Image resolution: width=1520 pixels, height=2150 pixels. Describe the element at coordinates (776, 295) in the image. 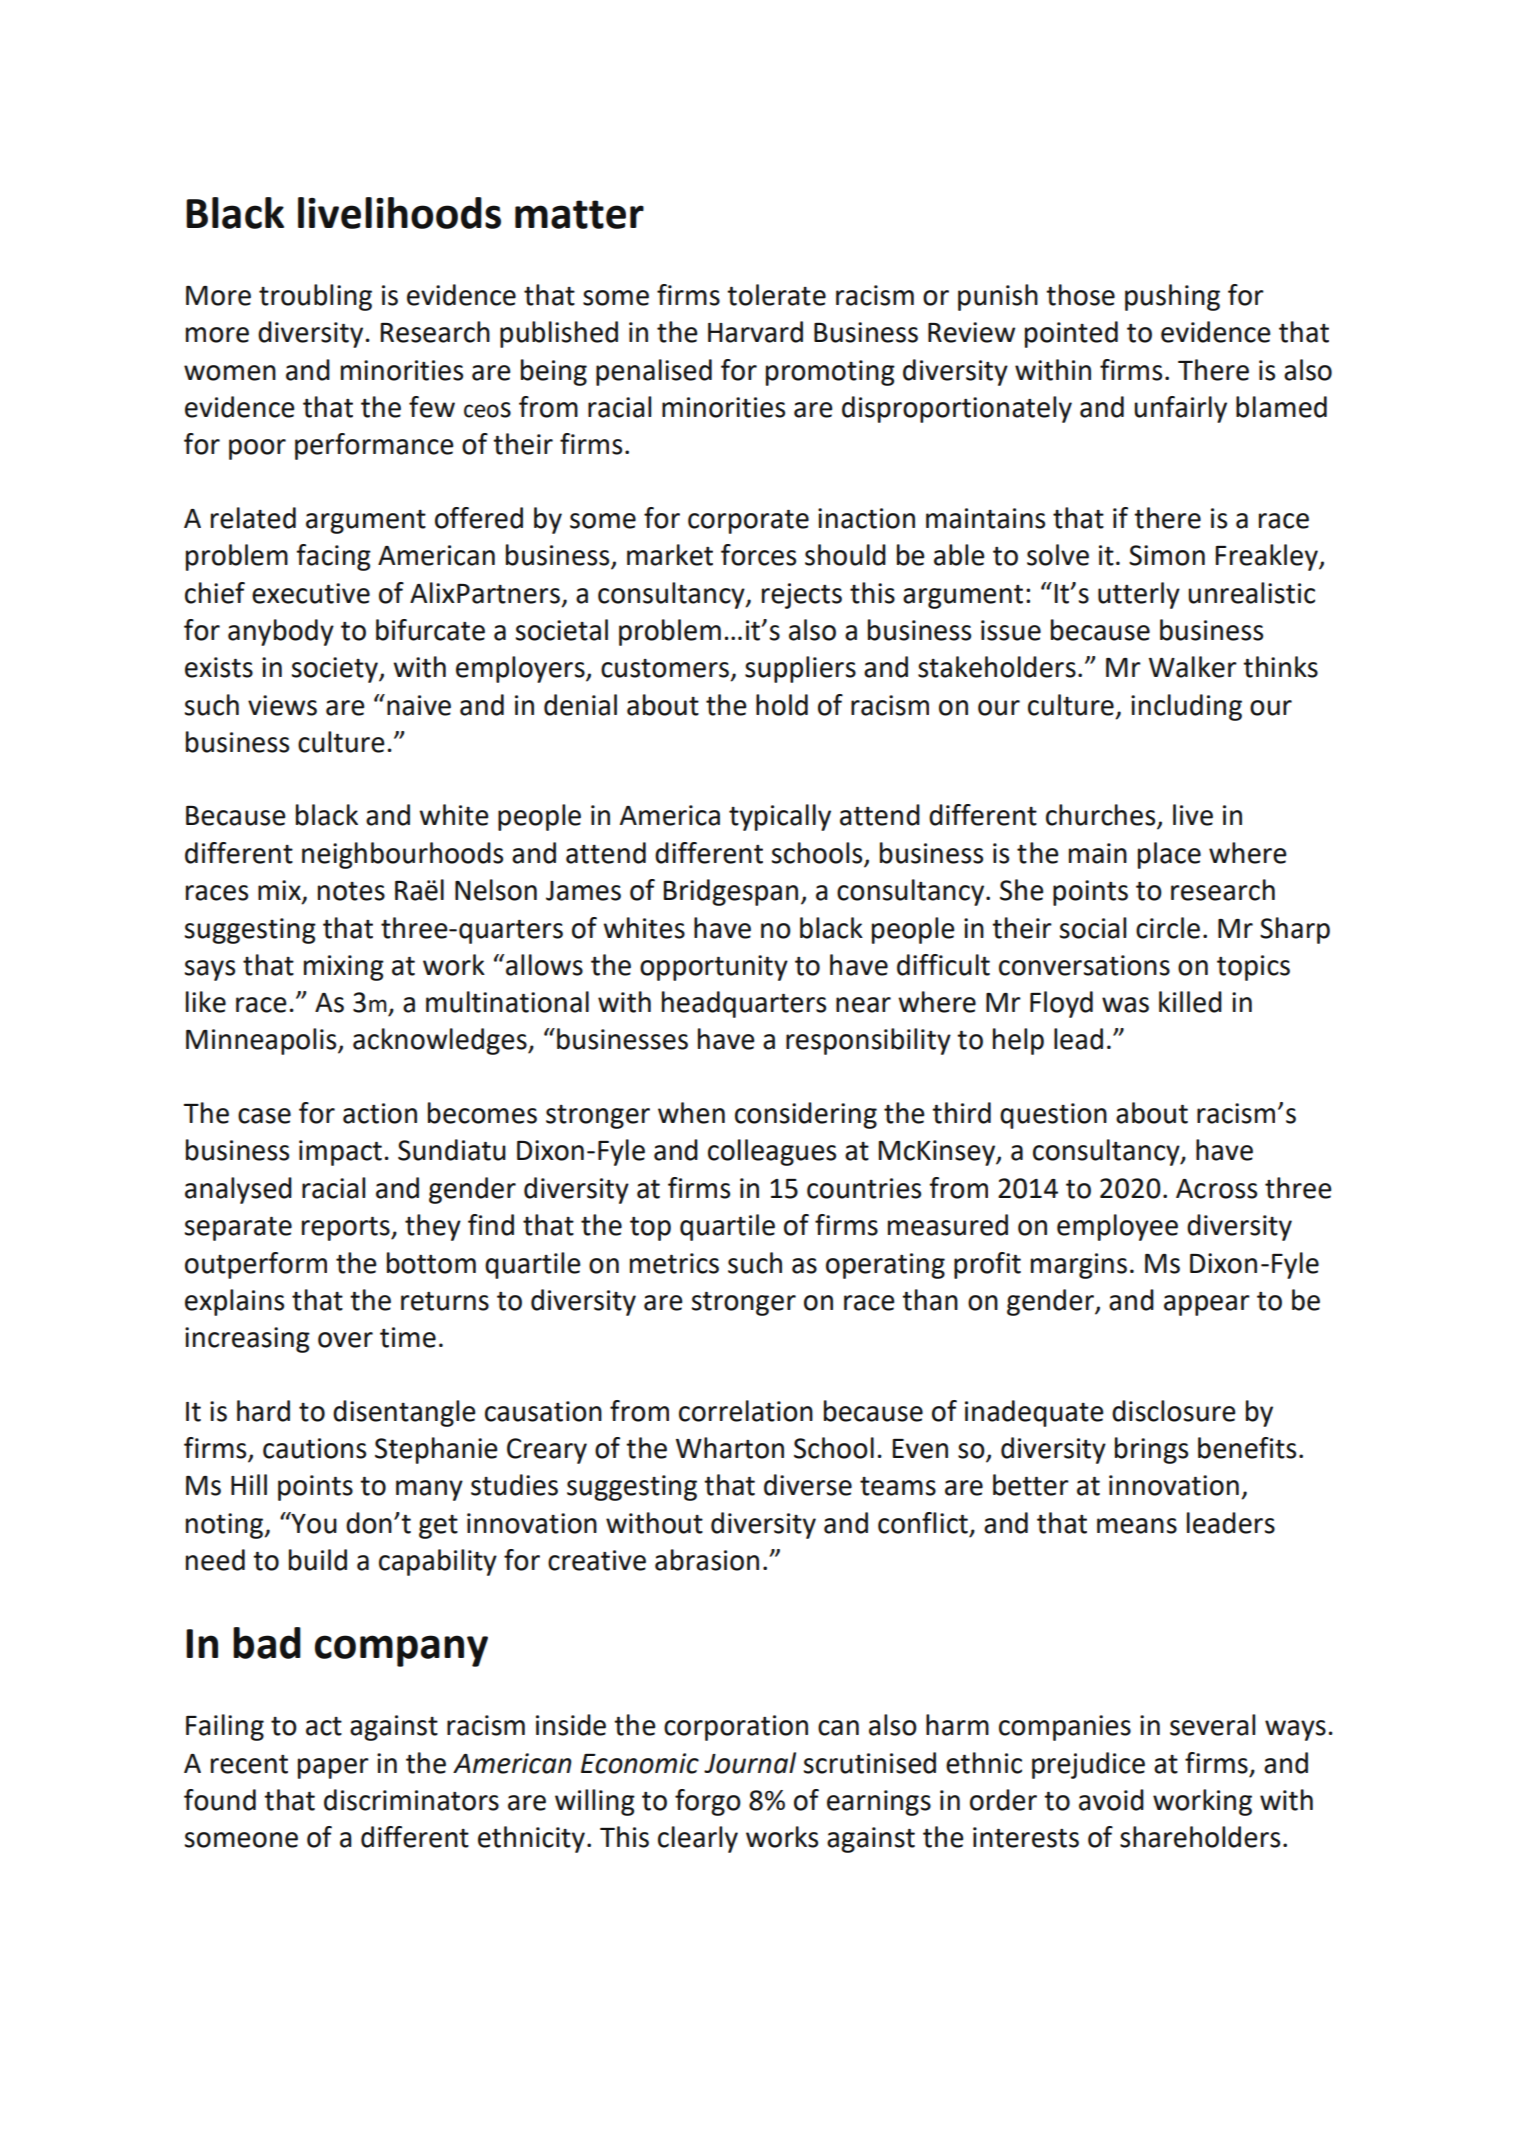

I see `tolerate` at that location.
